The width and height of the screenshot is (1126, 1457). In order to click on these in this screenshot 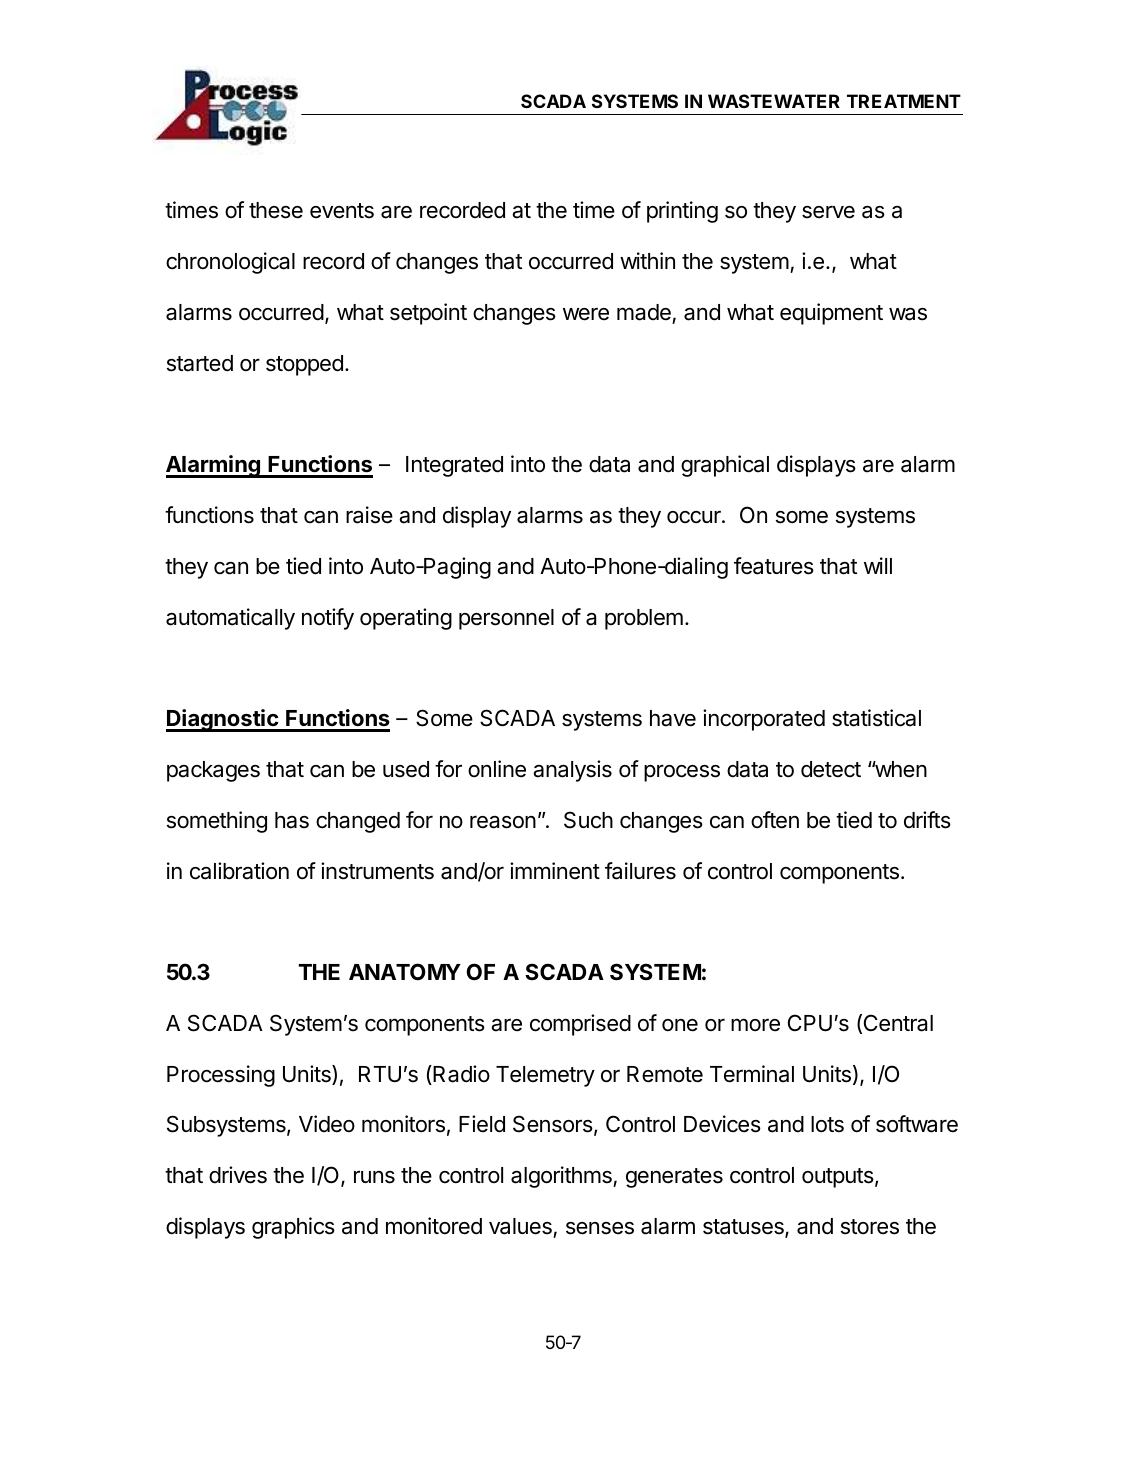, I will do `click(276, 210)`.
